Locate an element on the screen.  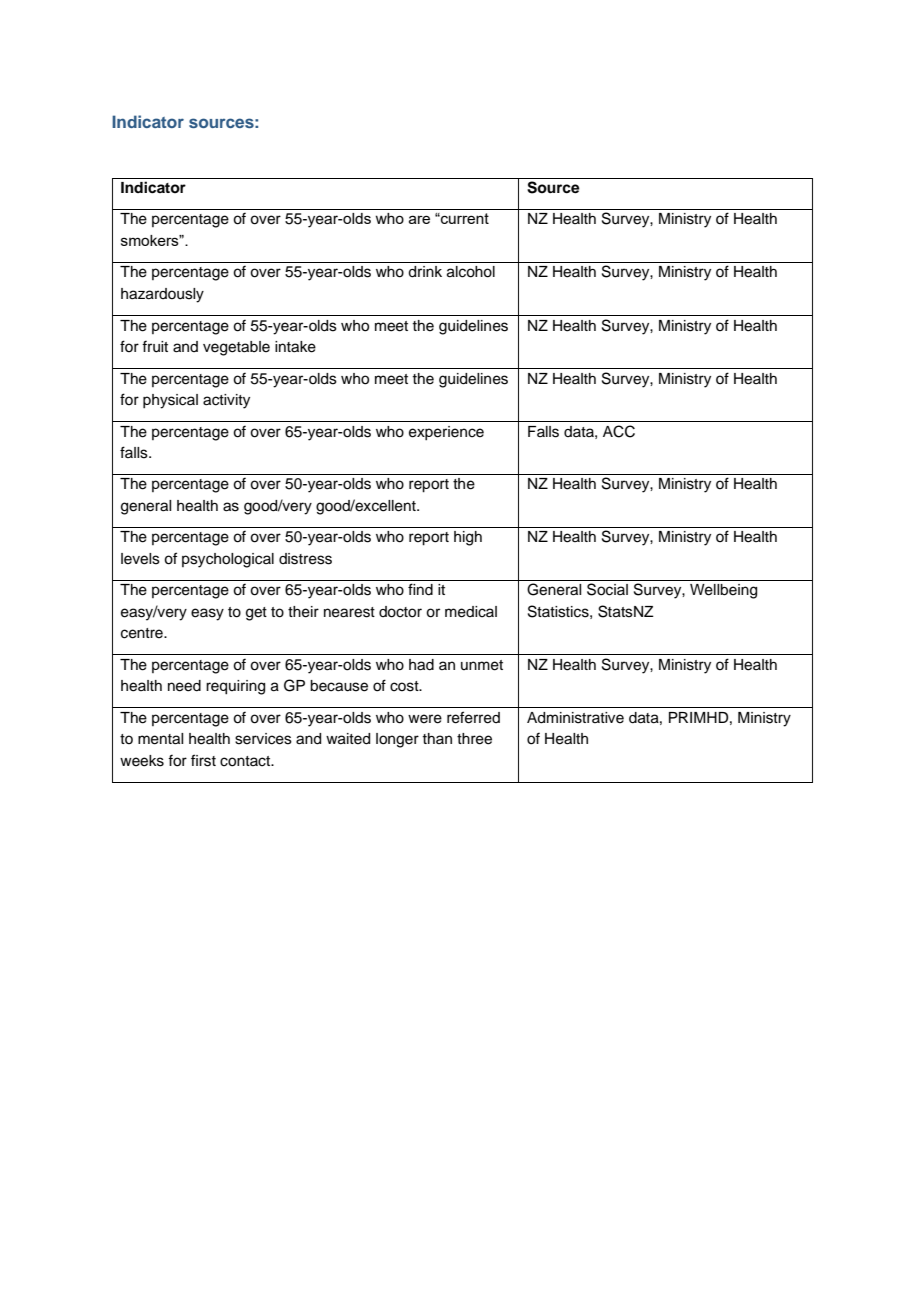
drink is located at coordinates (425, 272).
